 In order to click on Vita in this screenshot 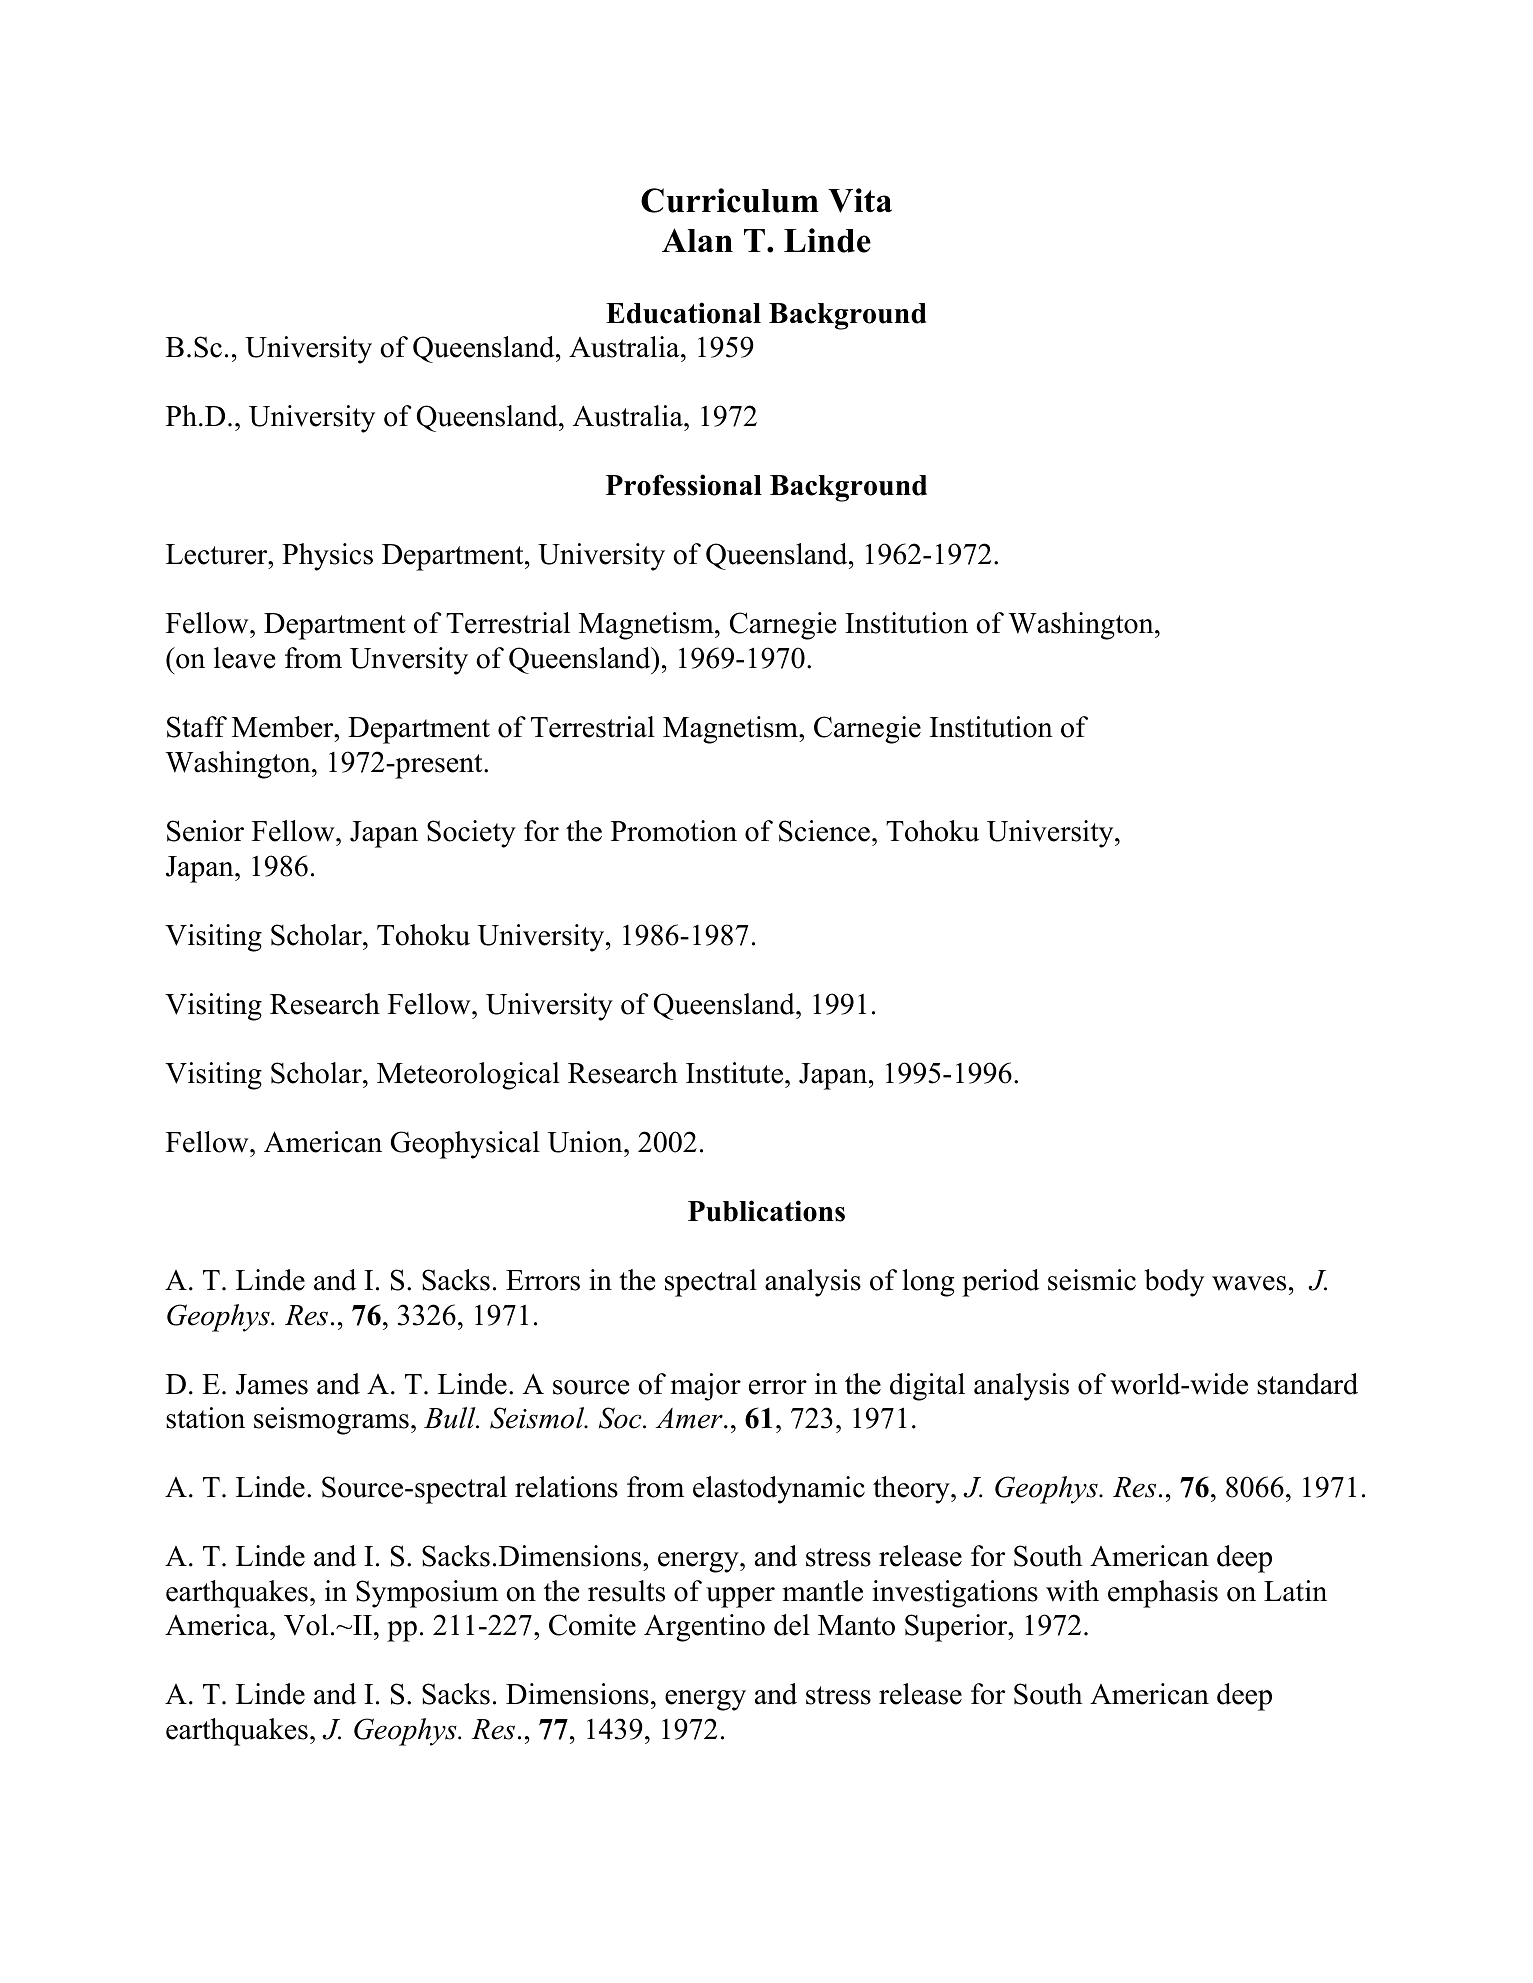, I will do `click(860, 200)`.
